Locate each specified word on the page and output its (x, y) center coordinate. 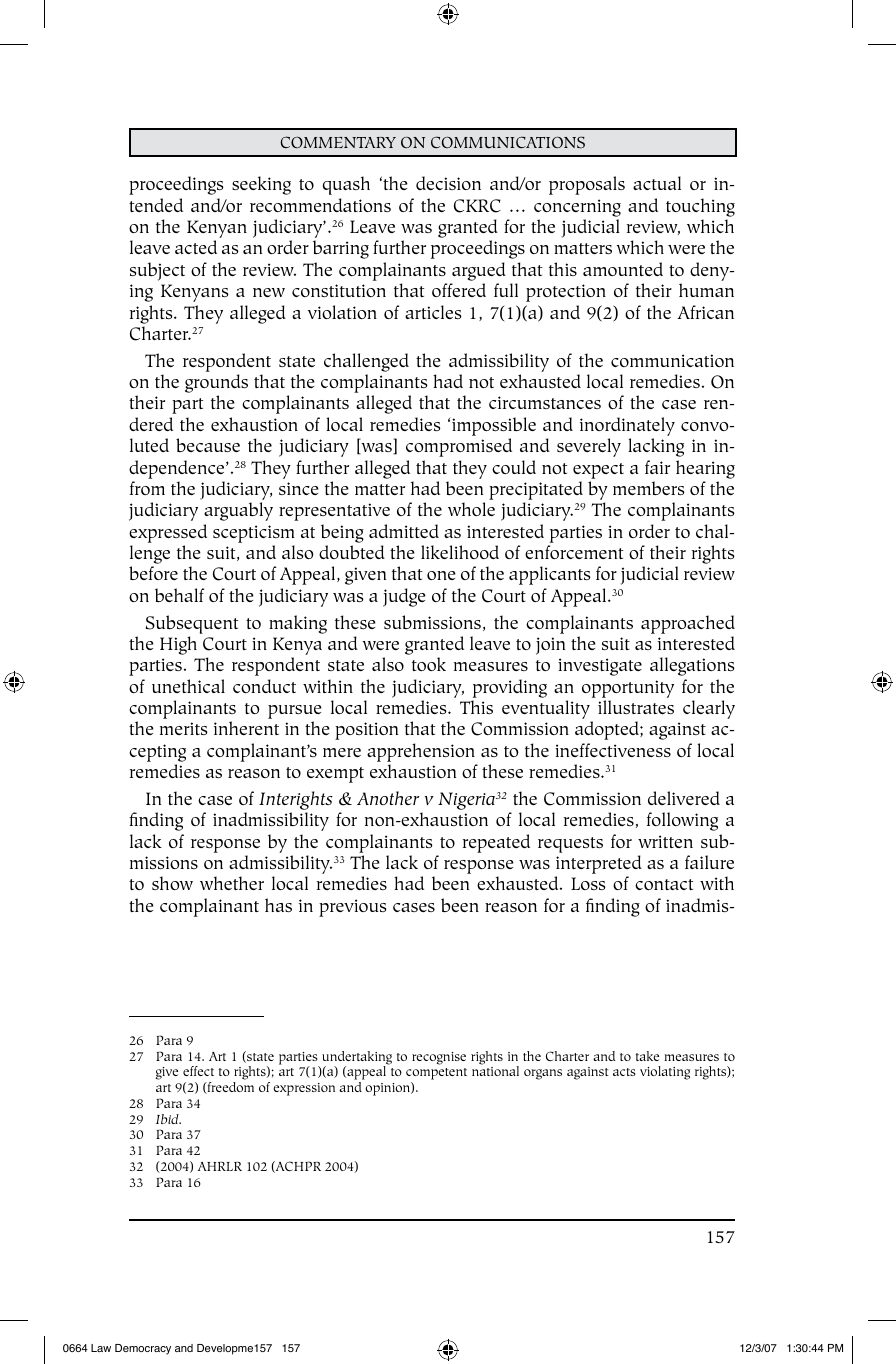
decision (448, 183)
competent (436, 1075)
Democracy (143, 1349)
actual (657, 183)
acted (196, 247)
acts (624, 1072)
